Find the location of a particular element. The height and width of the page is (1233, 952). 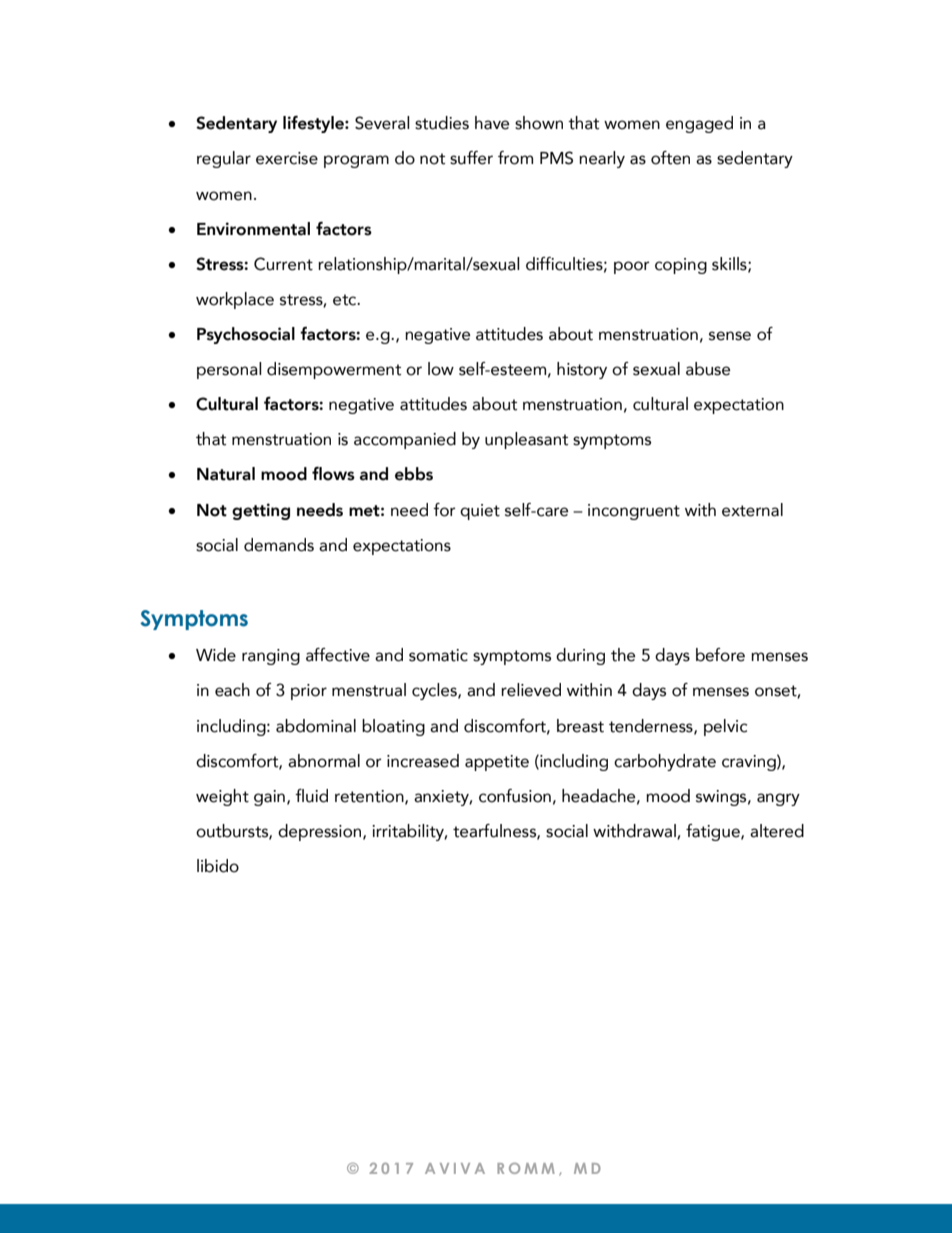

engaged is located at coordinates (699, 124).
